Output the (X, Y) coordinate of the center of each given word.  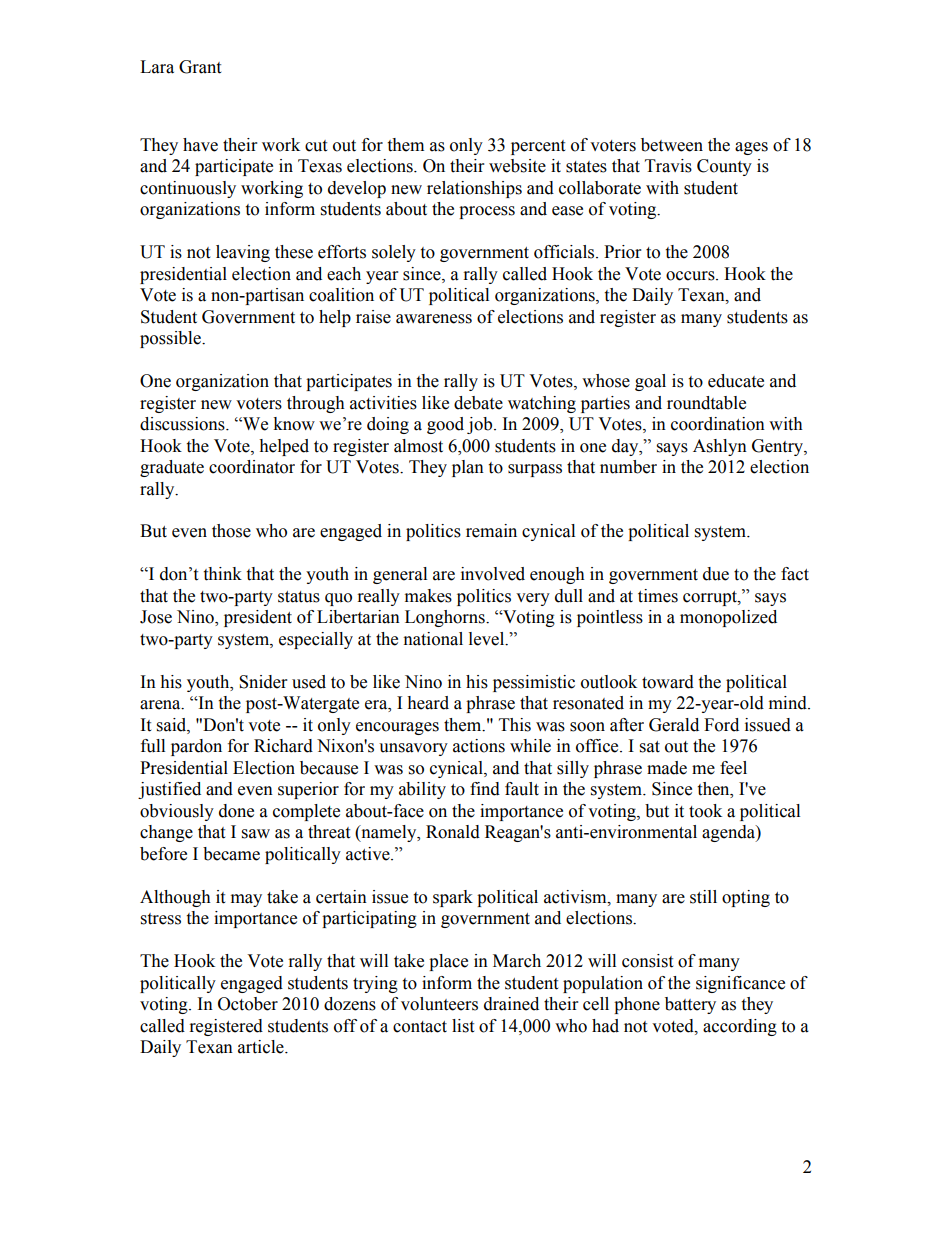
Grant (200, 67)
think (222, 574)
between (672, 145)
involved (493, 574)
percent (538, 147)
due (716, 574)
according (740, 1027)
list (463, 1026)
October (248, 1004)
